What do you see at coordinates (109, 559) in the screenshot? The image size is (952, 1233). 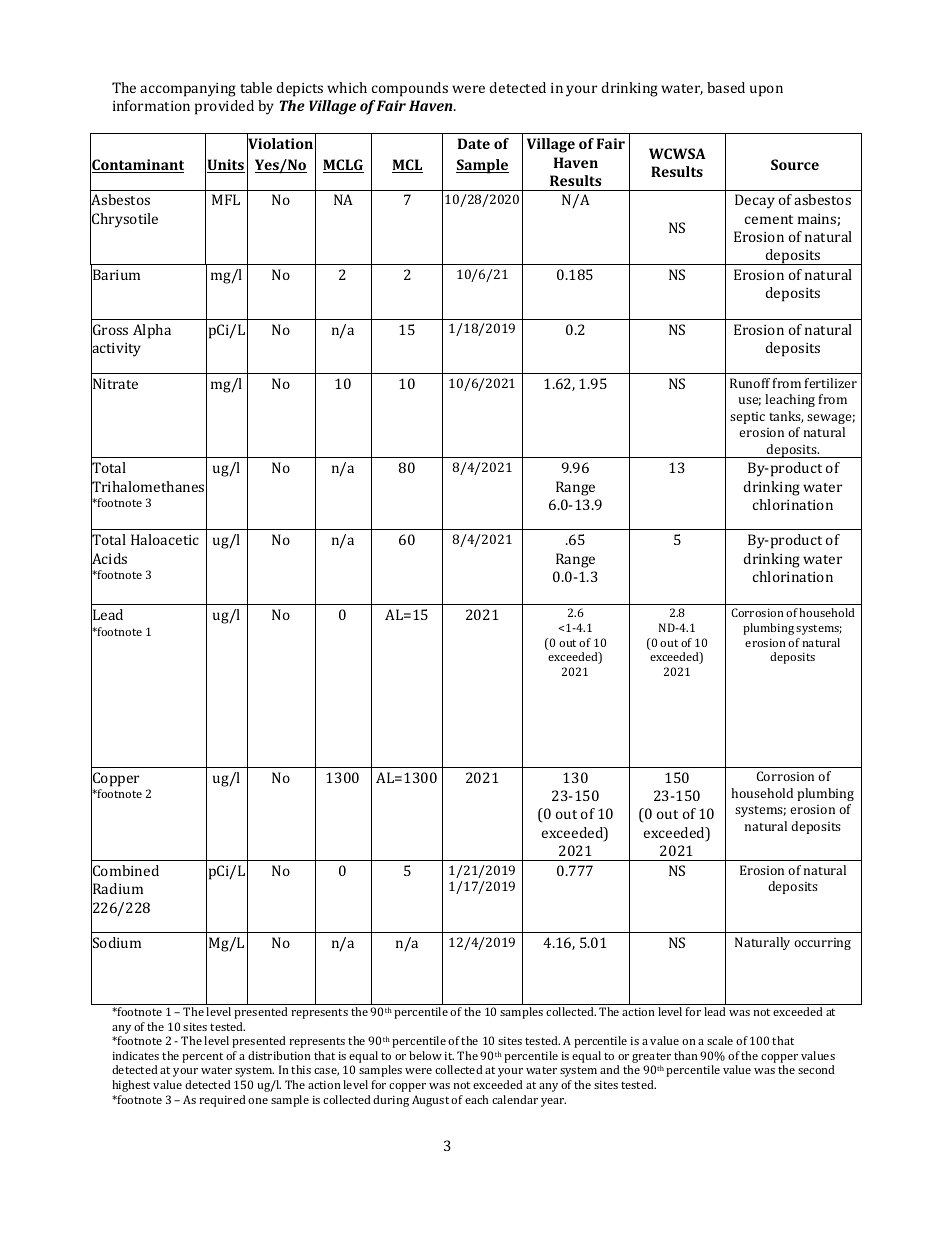 I see `Acids` at bounding box center [109, 559].
